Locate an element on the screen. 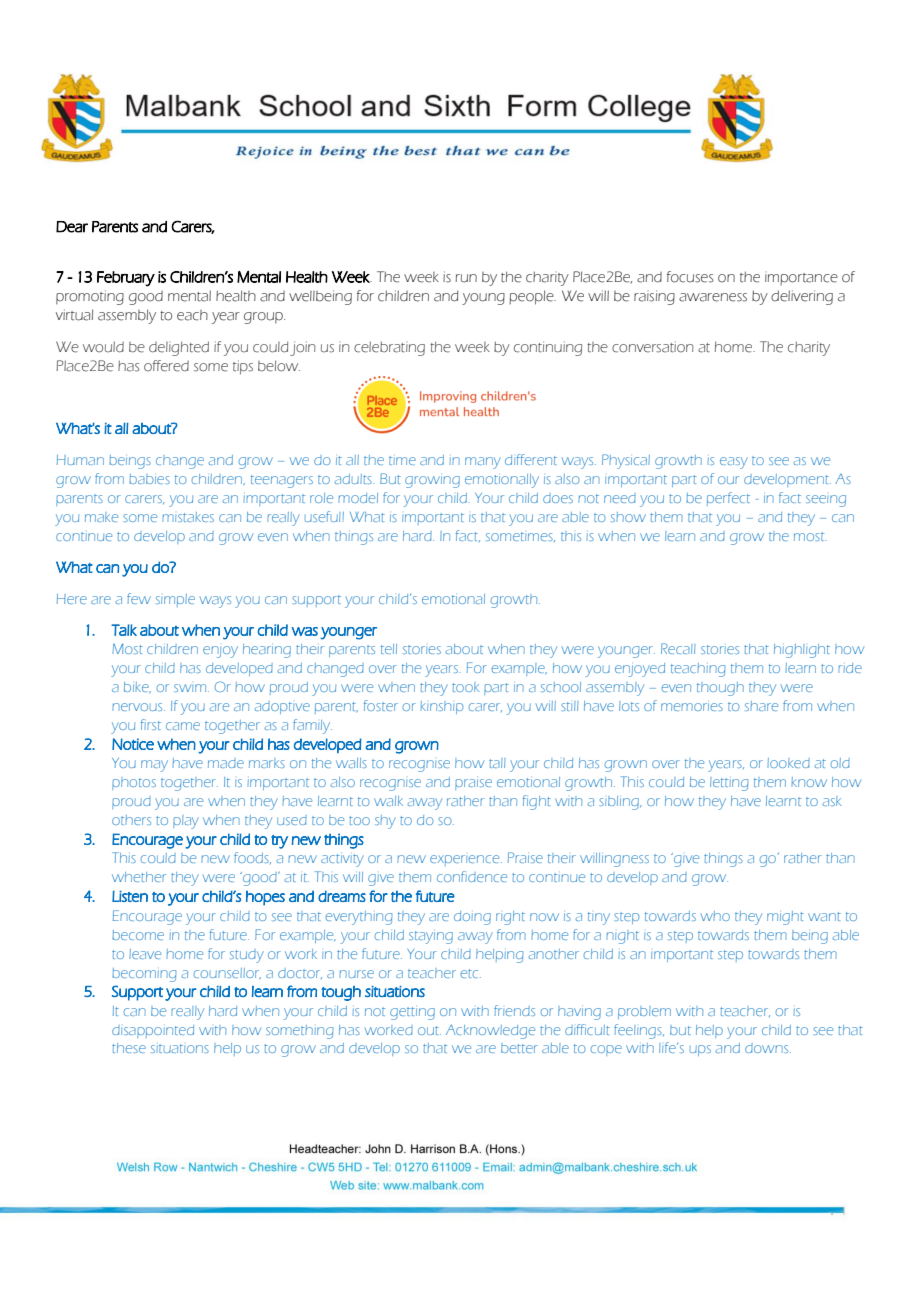 This screenshot has height=1308, width=924. many is located at coordinates (483, 463).
